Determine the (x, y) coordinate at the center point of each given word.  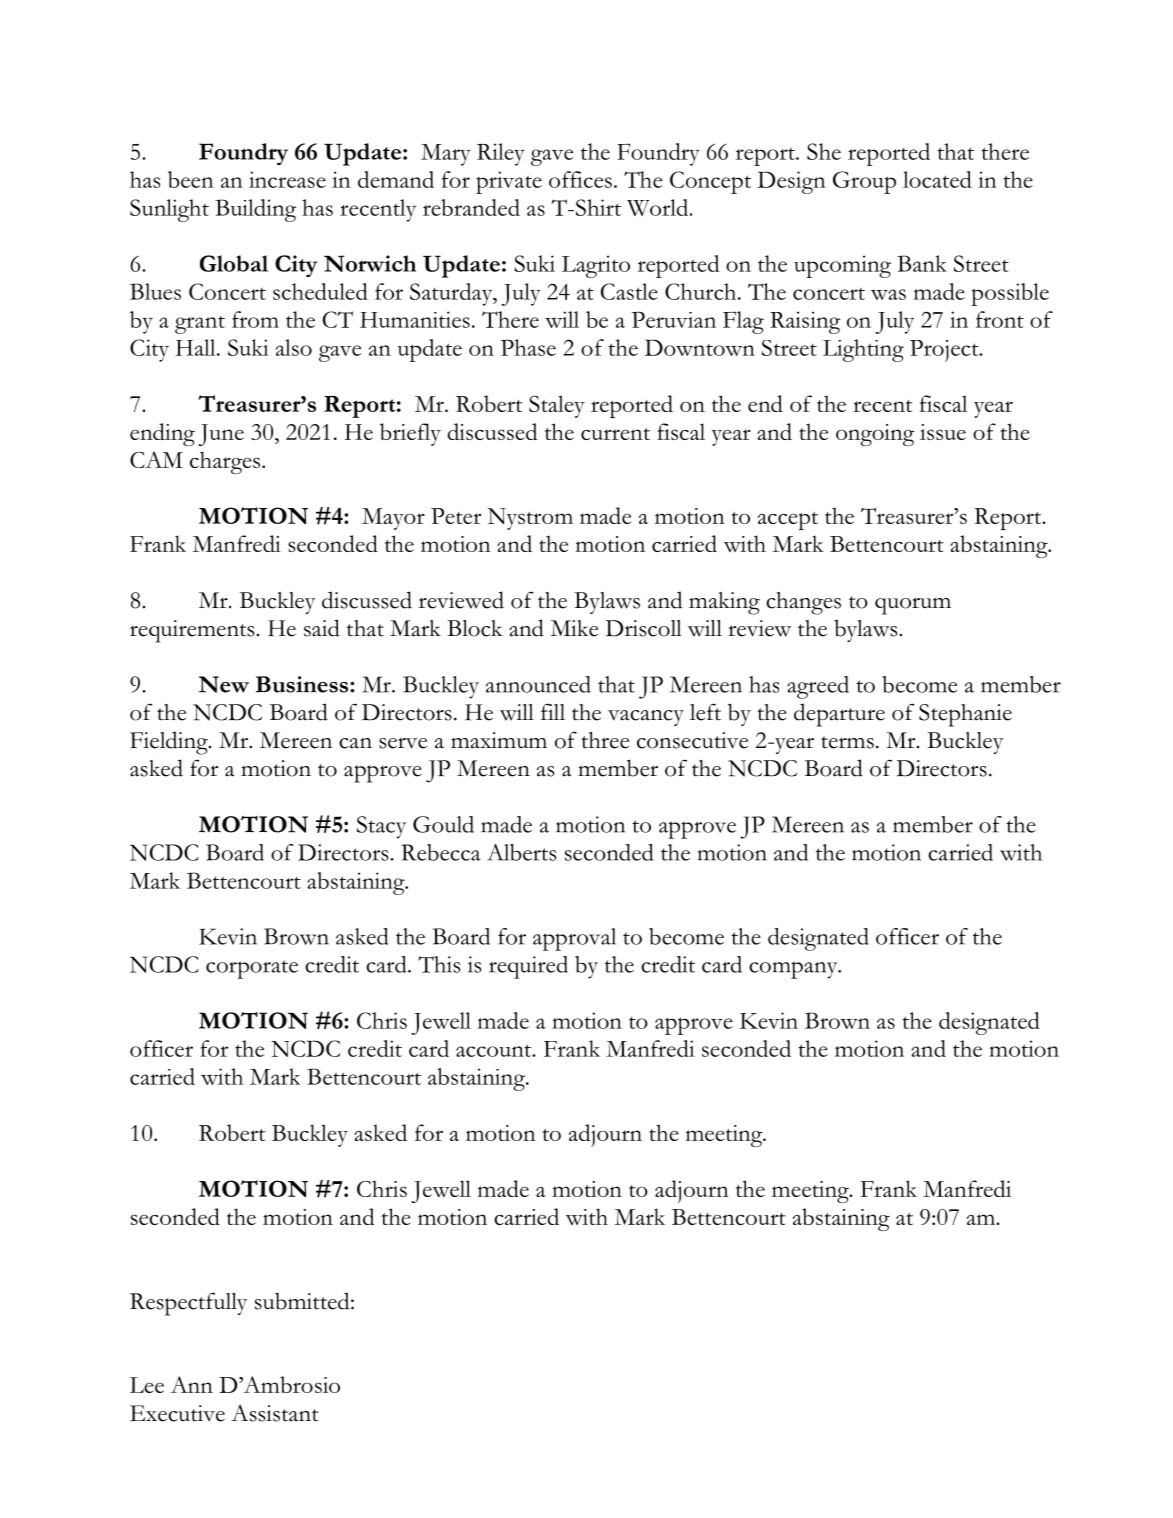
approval (574, 939)
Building (255, 210)
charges (226, 462)
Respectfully (188, 1304)
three (605, 740)
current (615, 434)
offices (580, 179)
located (937, 179)
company (794, 970)
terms (847, 742)
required (528, 967)
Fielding (170, 743)
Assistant (275, 1413)
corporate (252, 969)
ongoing (875, 435)
